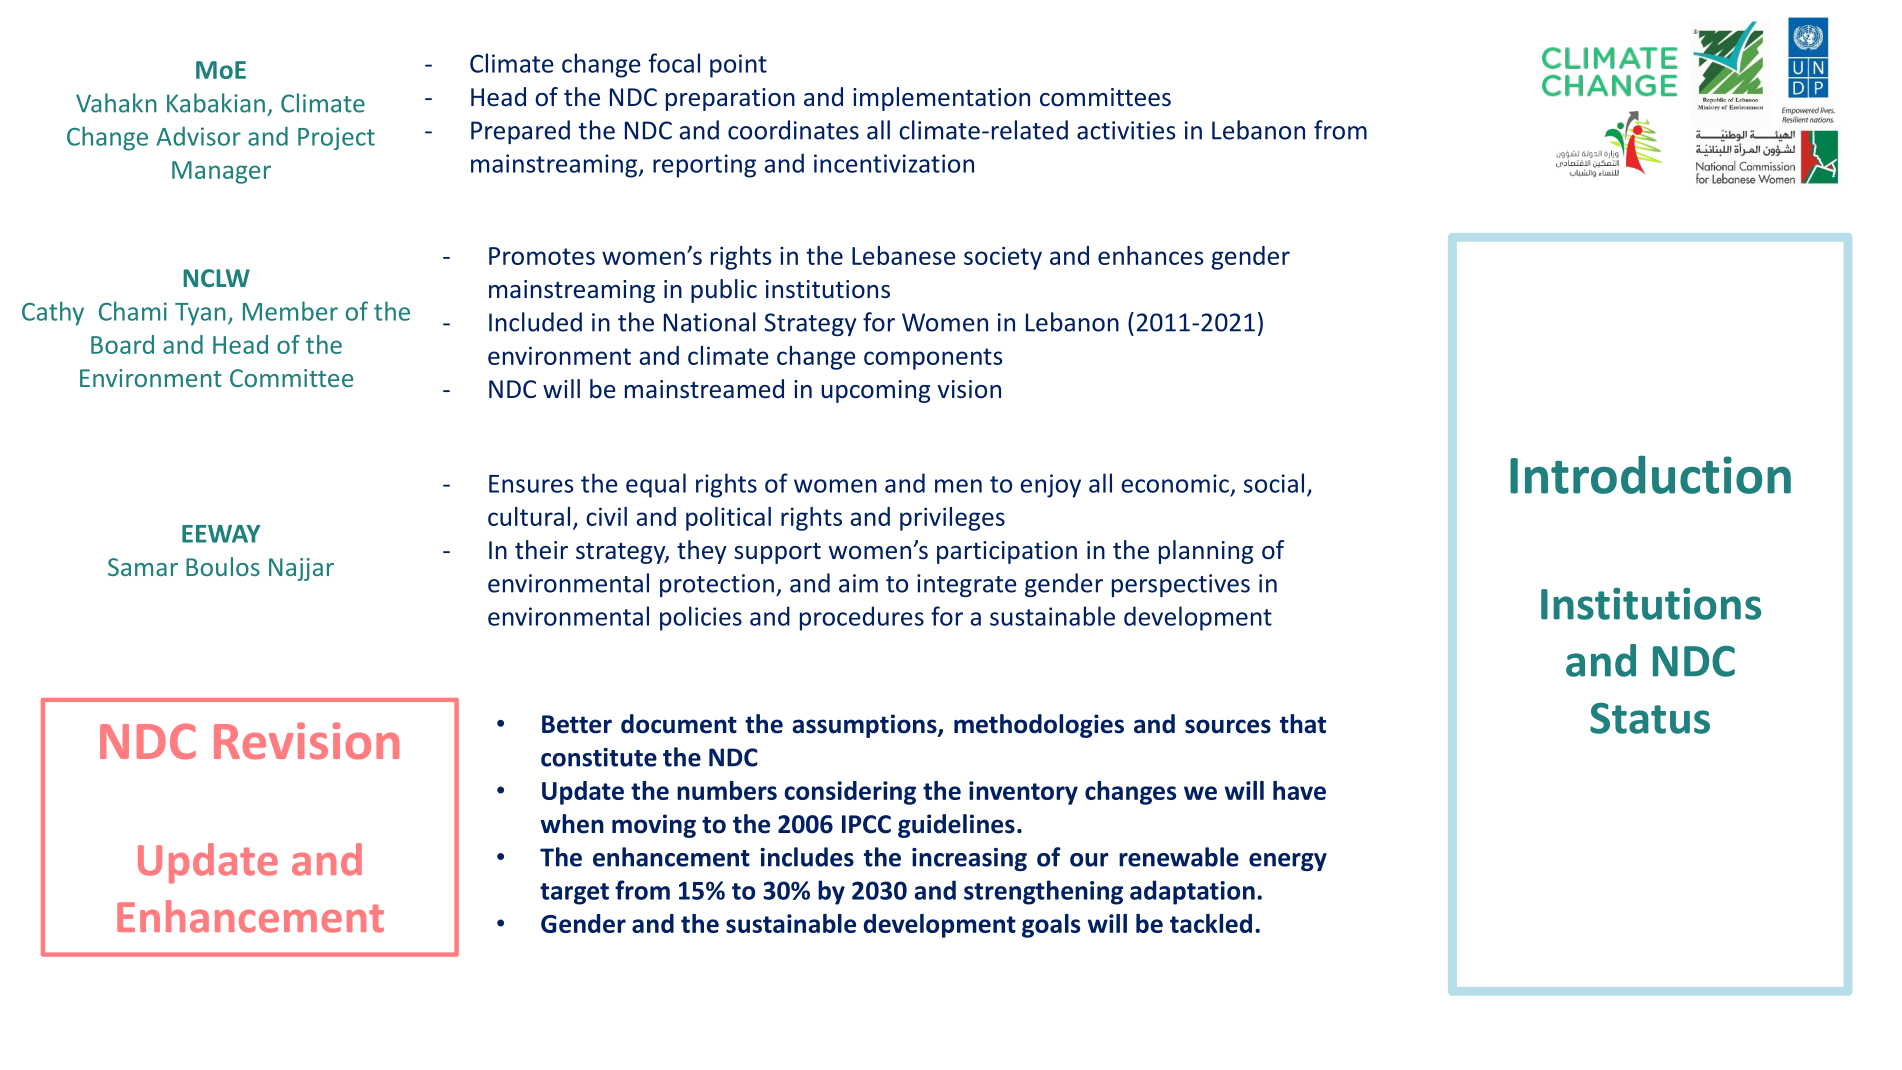  Describe the element at coordinates (865, 726) in the screenshot. I see `assumptions` at that location.
